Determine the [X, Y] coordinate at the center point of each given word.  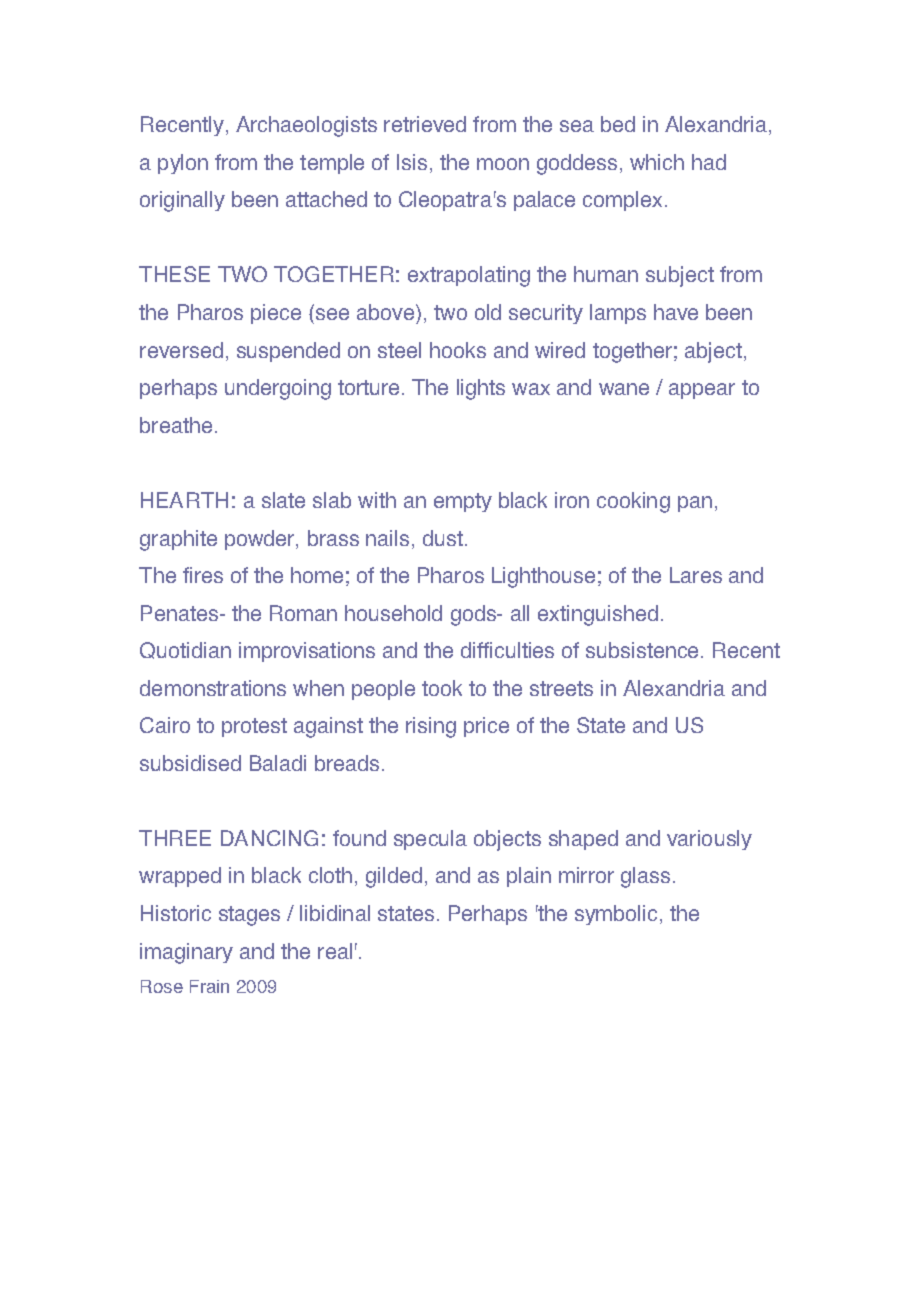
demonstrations [213, 688]
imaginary [186, 953]
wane [624, 389]
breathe [176, 425]
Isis [412, 162]
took [442, 688]
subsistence [642, 650]
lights [481, 389]
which [657, 162]
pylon [183, 164]
